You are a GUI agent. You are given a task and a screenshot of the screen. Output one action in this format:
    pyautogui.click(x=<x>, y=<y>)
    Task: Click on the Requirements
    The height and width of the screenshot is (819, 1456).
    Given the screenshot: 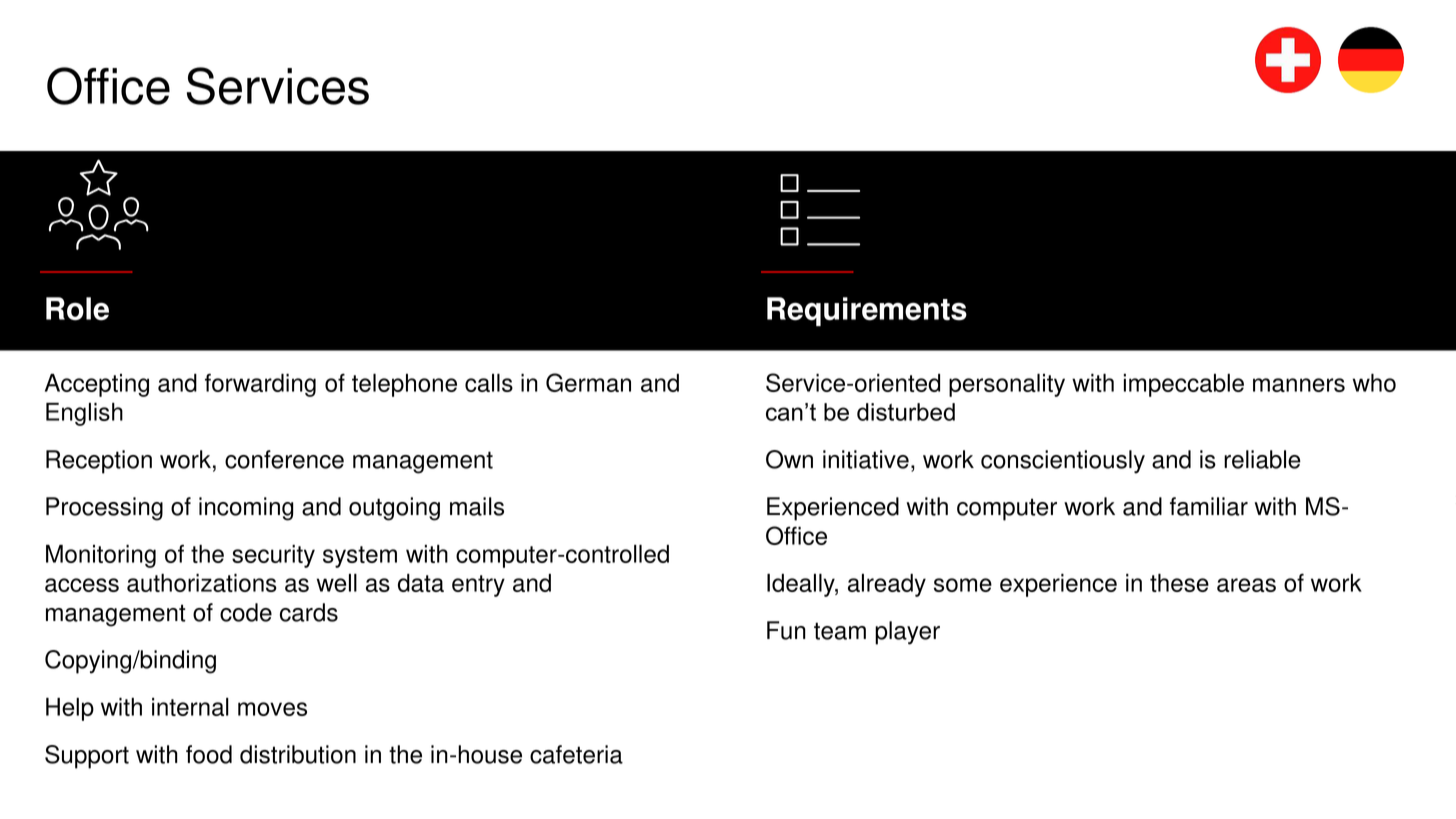 What is the action you would take?
    pyautogui.click(x=867, y=311)
